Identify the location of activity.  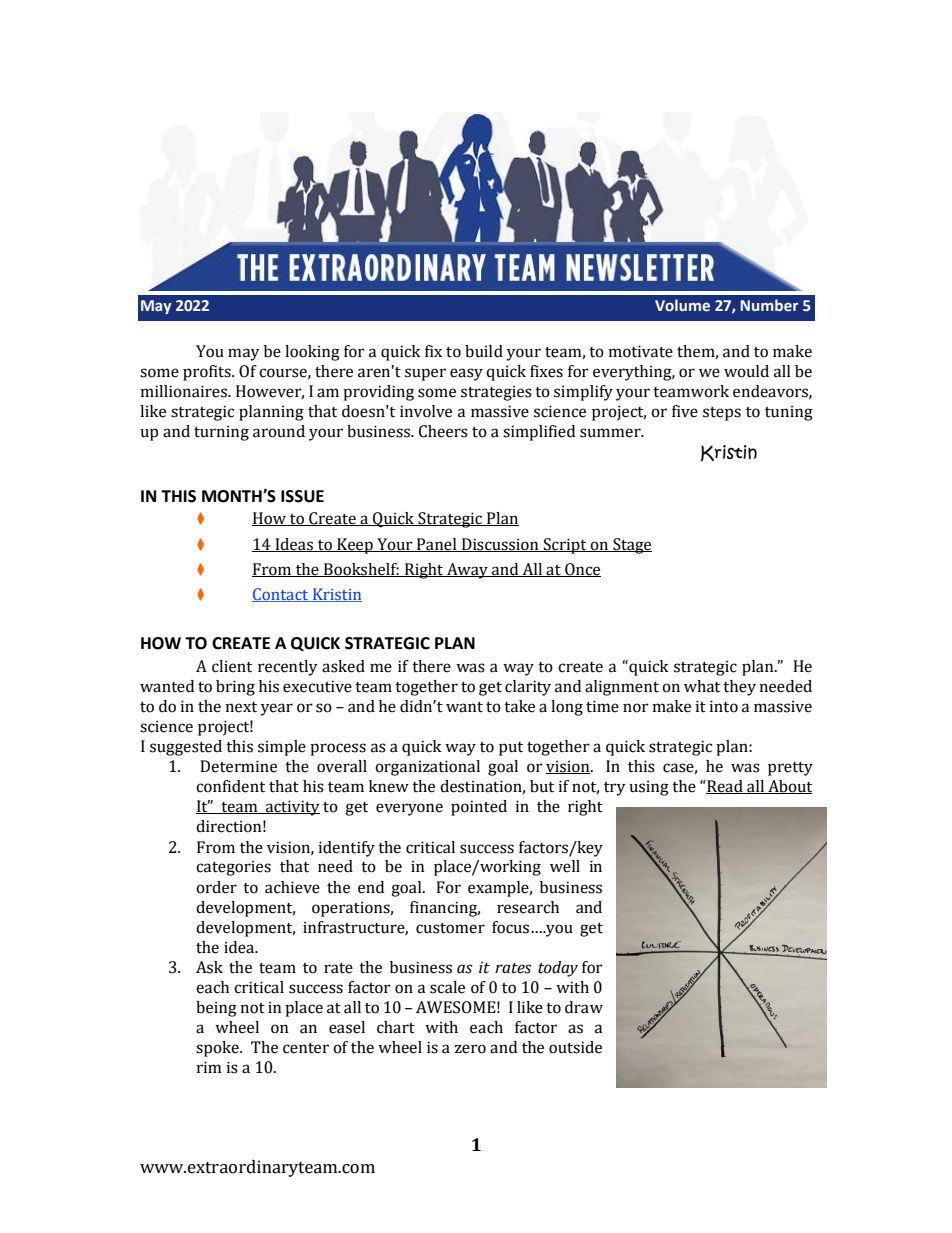
(292, 808).
